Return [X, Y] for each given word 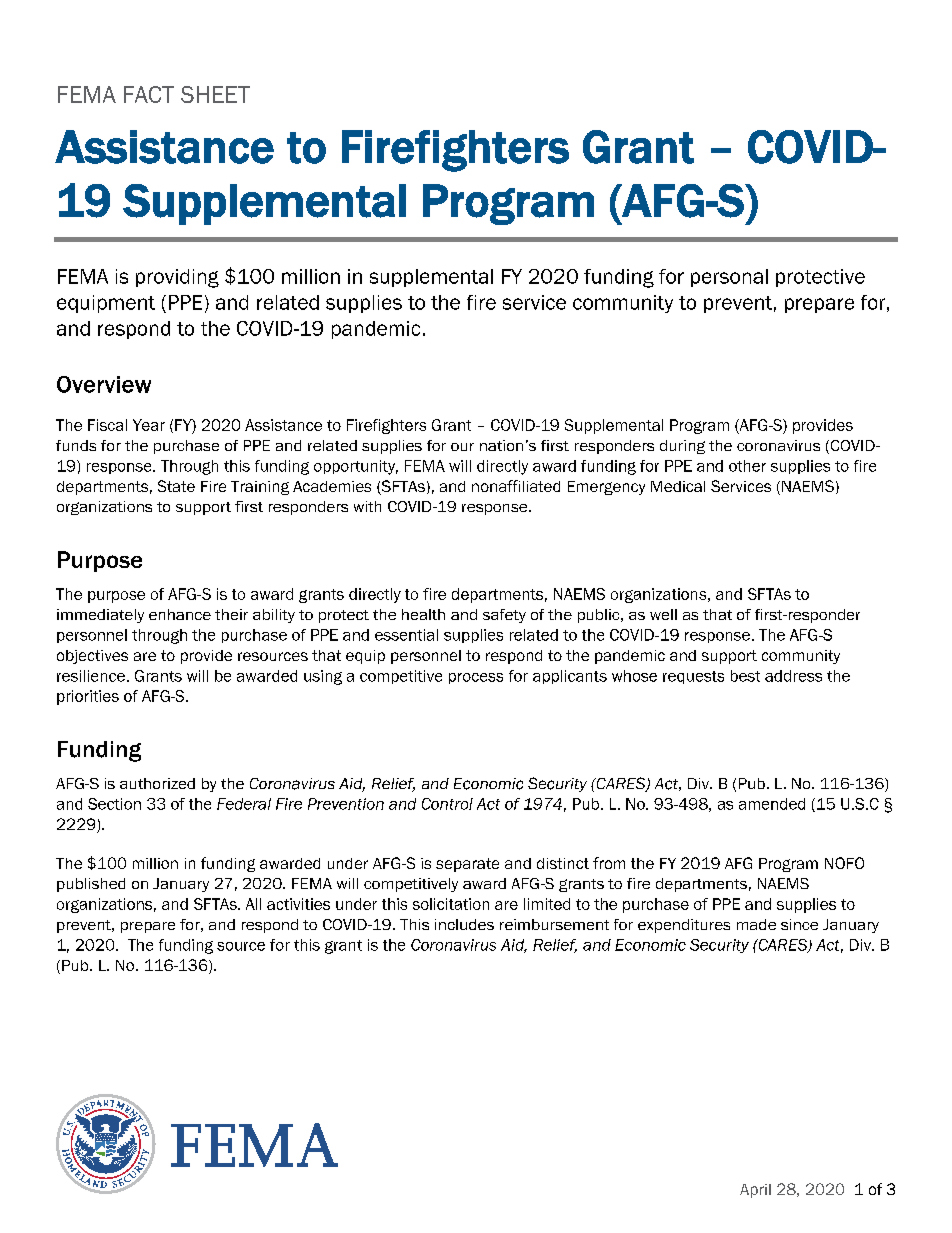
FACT [149, 94]
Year [149, 425]
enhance [180, 614]
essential [406, 635]
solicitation [451, 904]
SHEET [215, 94]
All [253, 904]
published [91, 885]
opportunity [356, 467]
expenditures [684, 926]
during [682, 447]
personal [729, 278]
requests [693, 677]
